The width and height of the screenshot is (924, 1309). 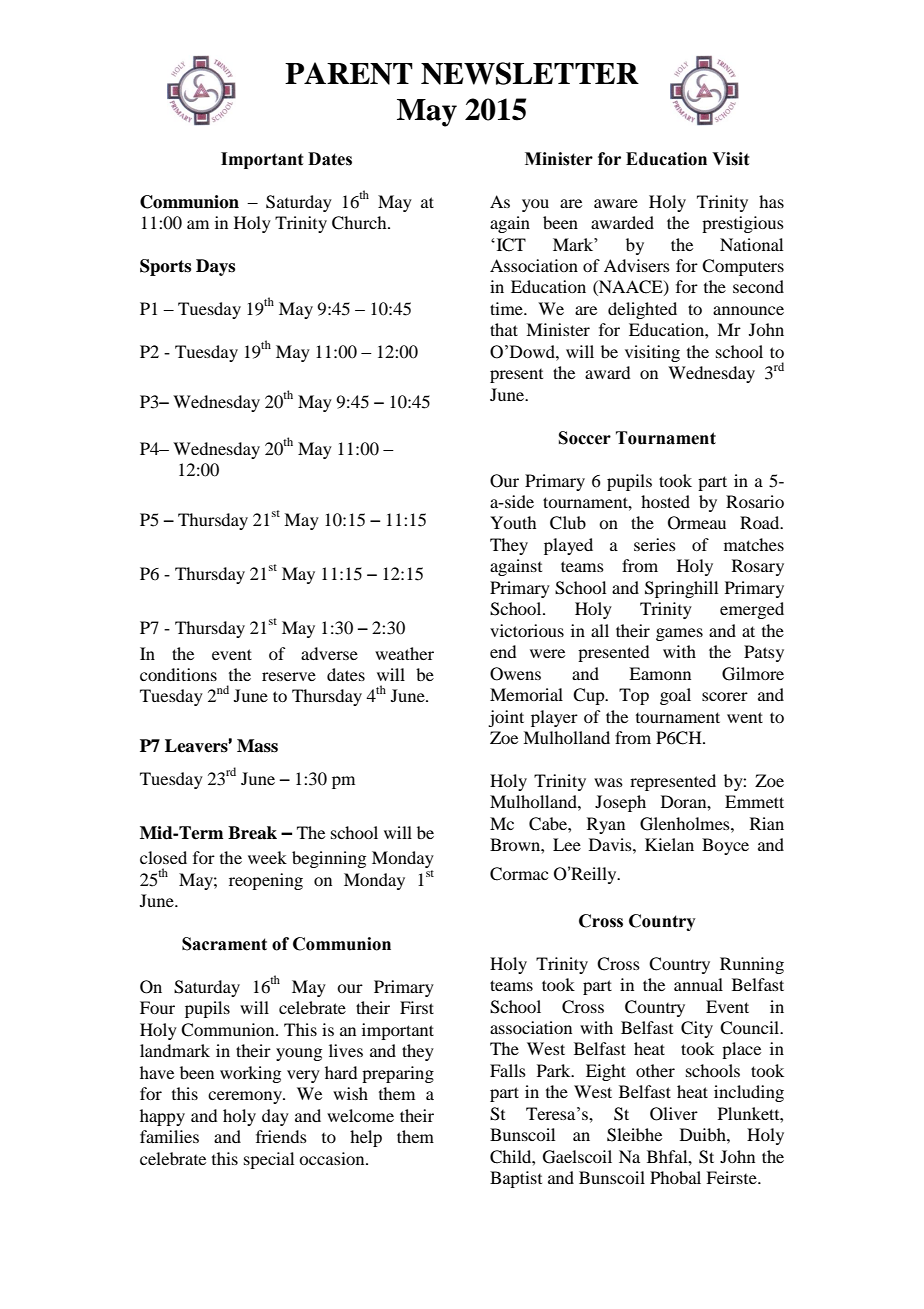 I want to click on NEWSLETTER, so click(x=530, y=73).
